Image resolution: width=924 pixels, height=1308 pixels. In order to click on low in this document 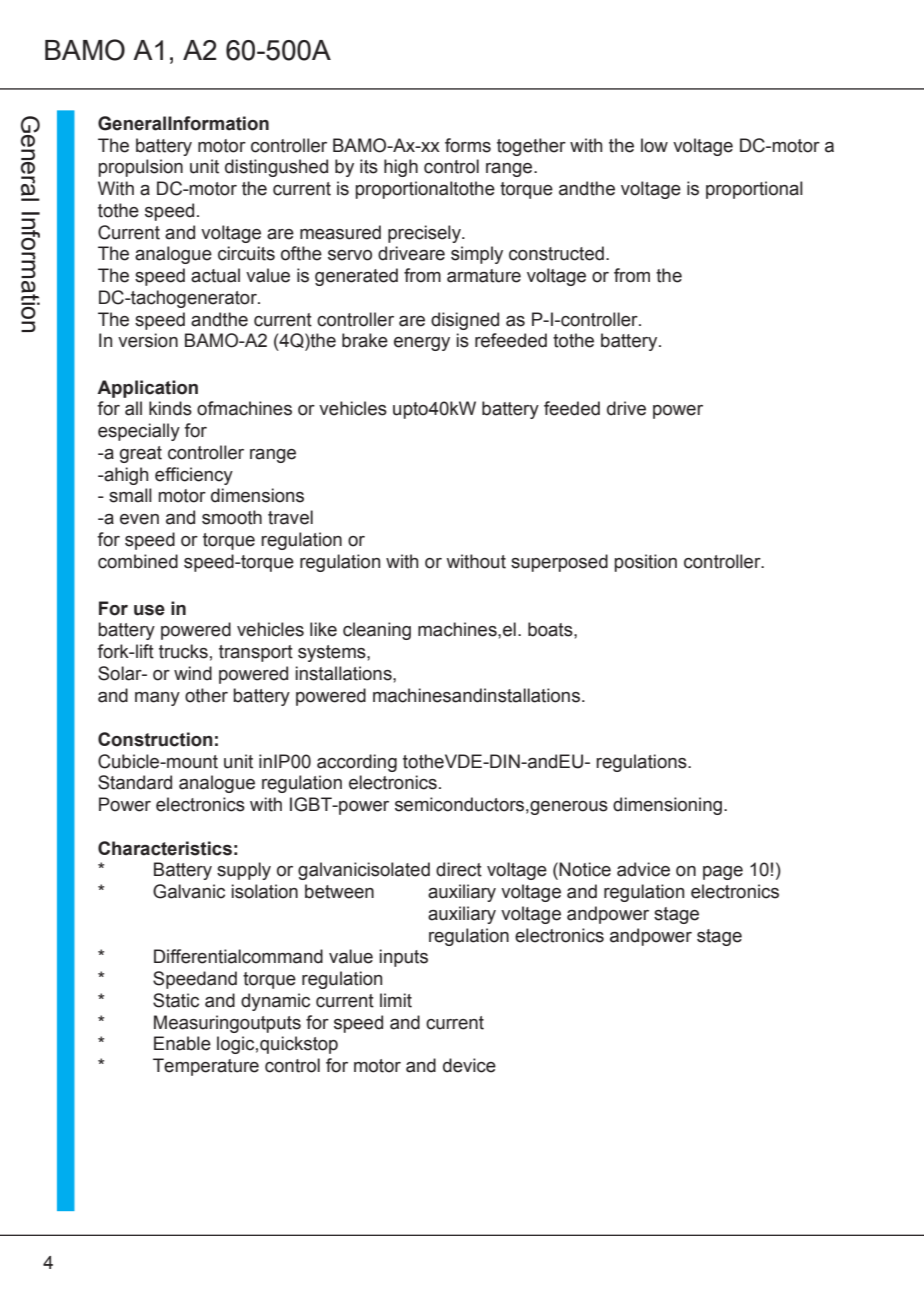, I will do `click(654, 145)`.
